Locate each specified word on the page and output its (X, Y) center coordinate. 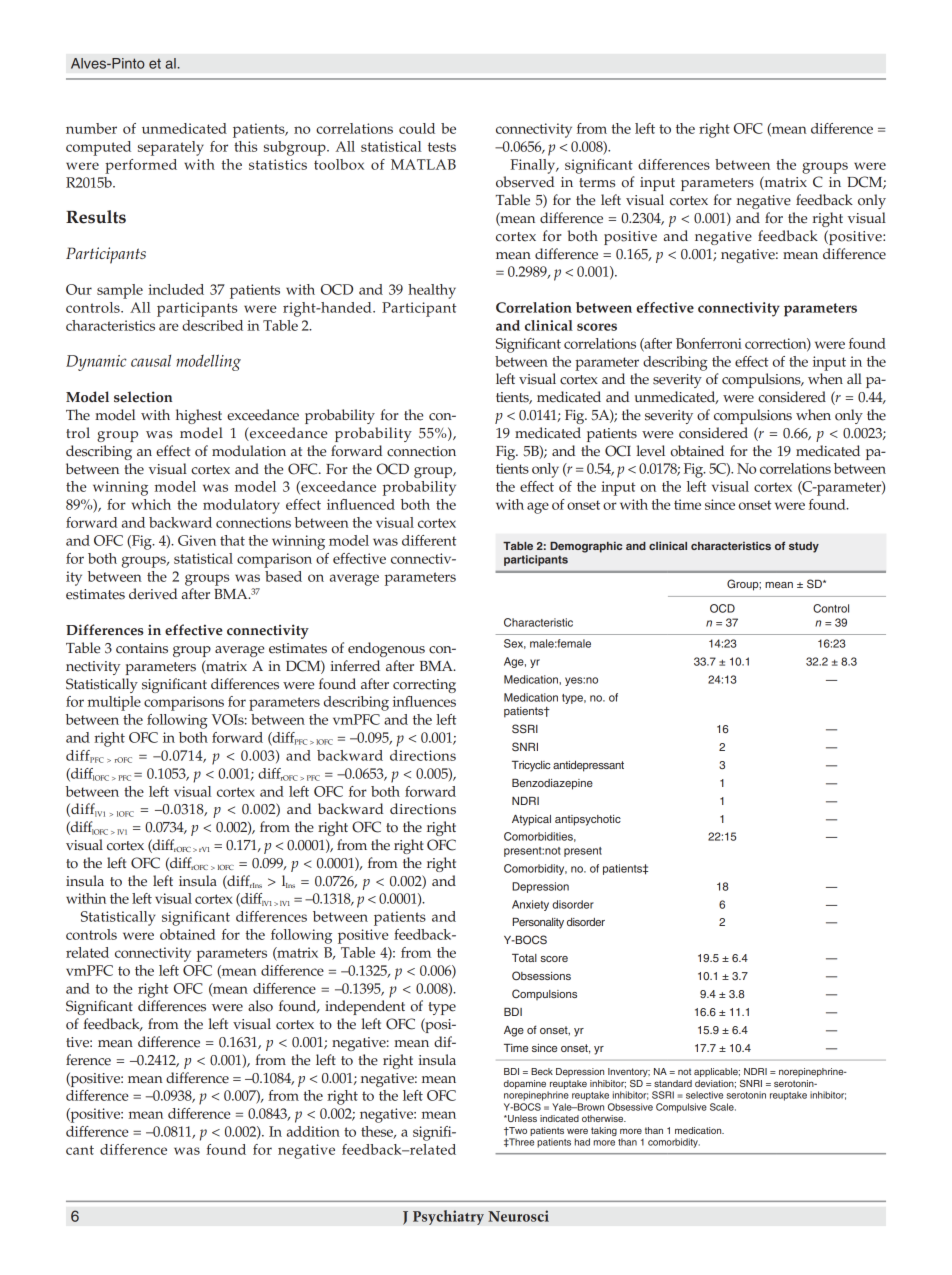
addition (313, 1131)
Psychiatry (448, 1217)
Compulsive (681, 1108)
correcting (424, 686)
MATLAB (423, 164)
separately (171, 148)
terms (597, 183)
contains (142, 648)
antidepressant (588, 766)
